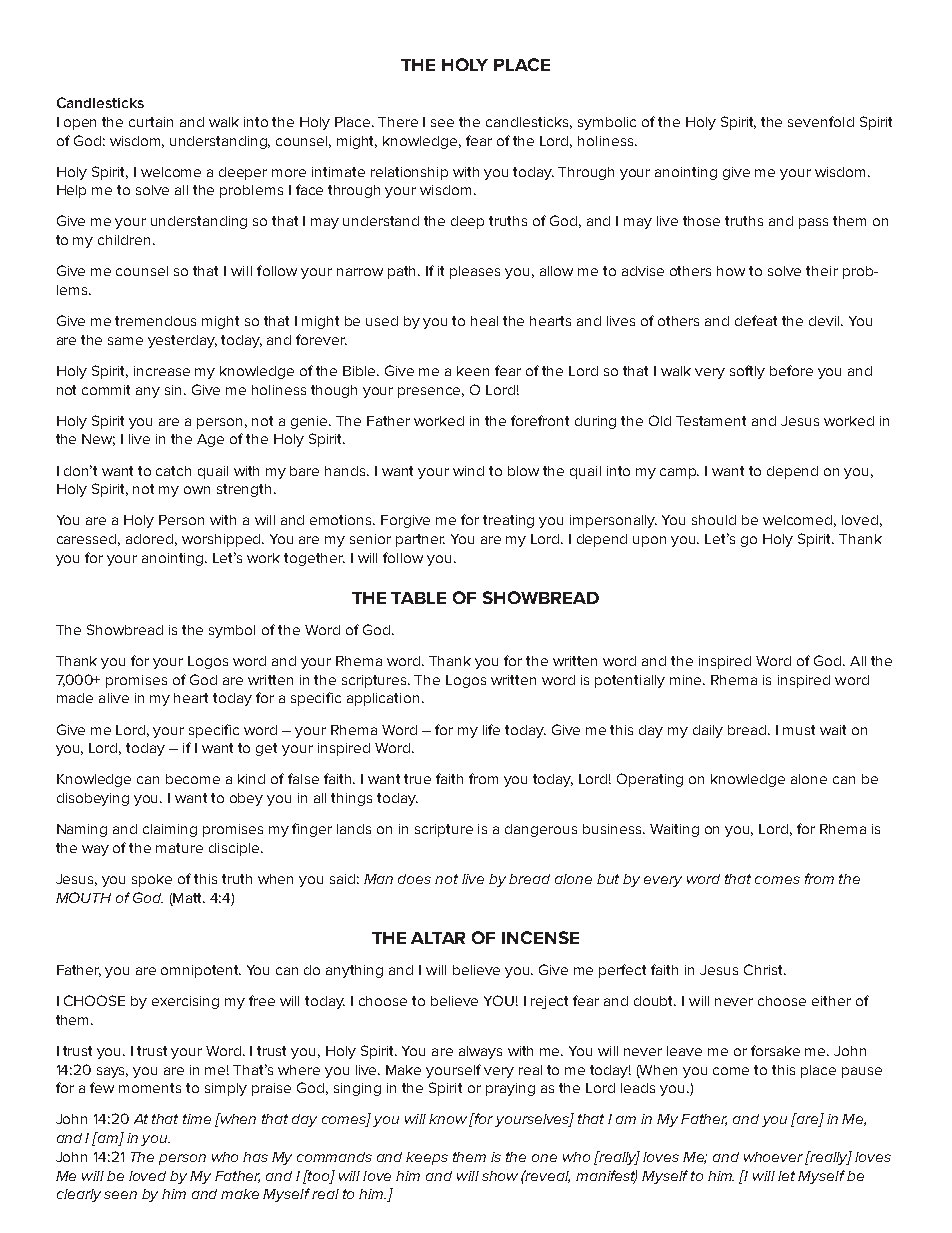 This page has height=1233, width=952. What do you see at coordinates (438, 938) in the page?
I see `ALTAR` at bounding box center [438, 938].
